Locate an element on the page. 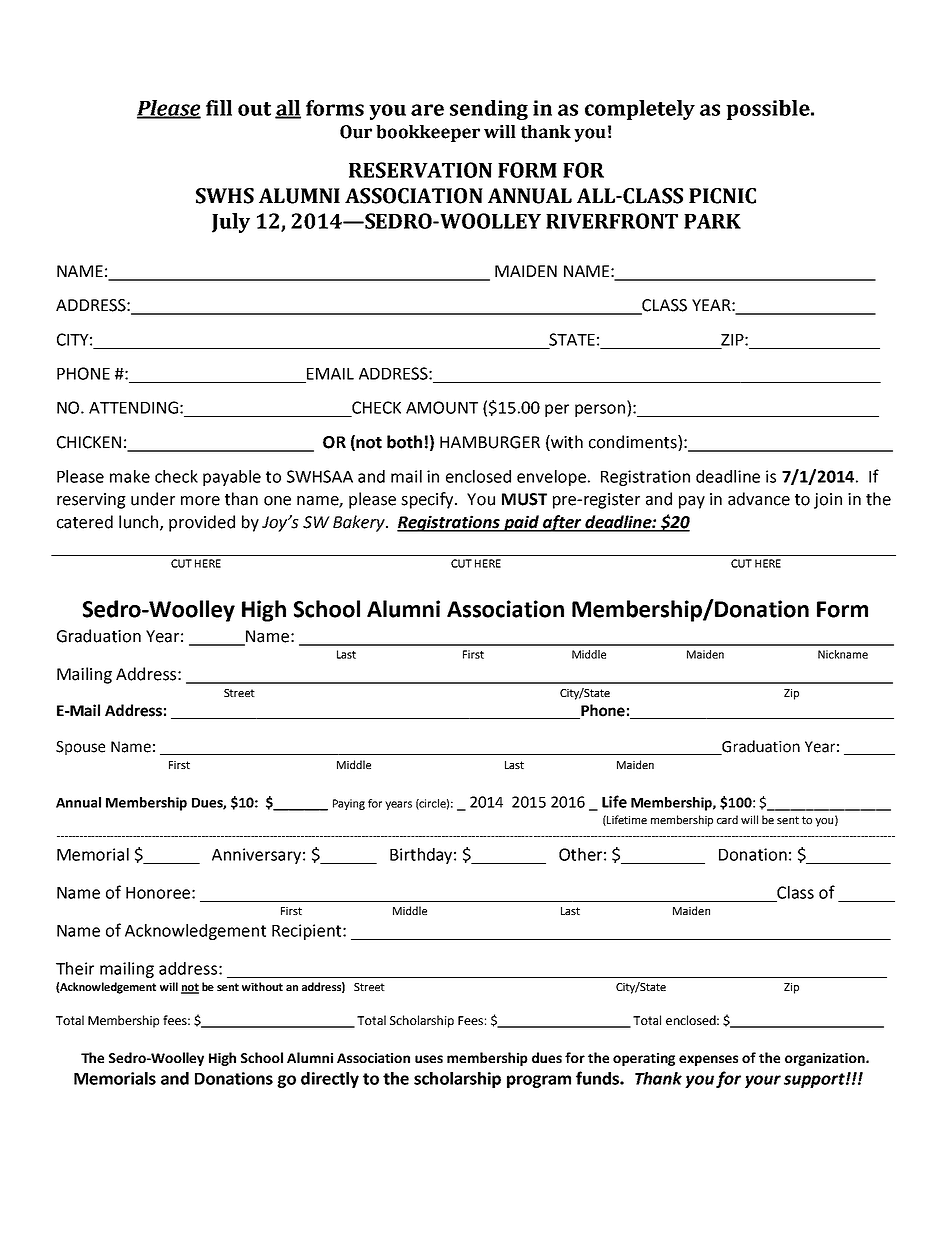  make is located at coordinates (130, 476).
